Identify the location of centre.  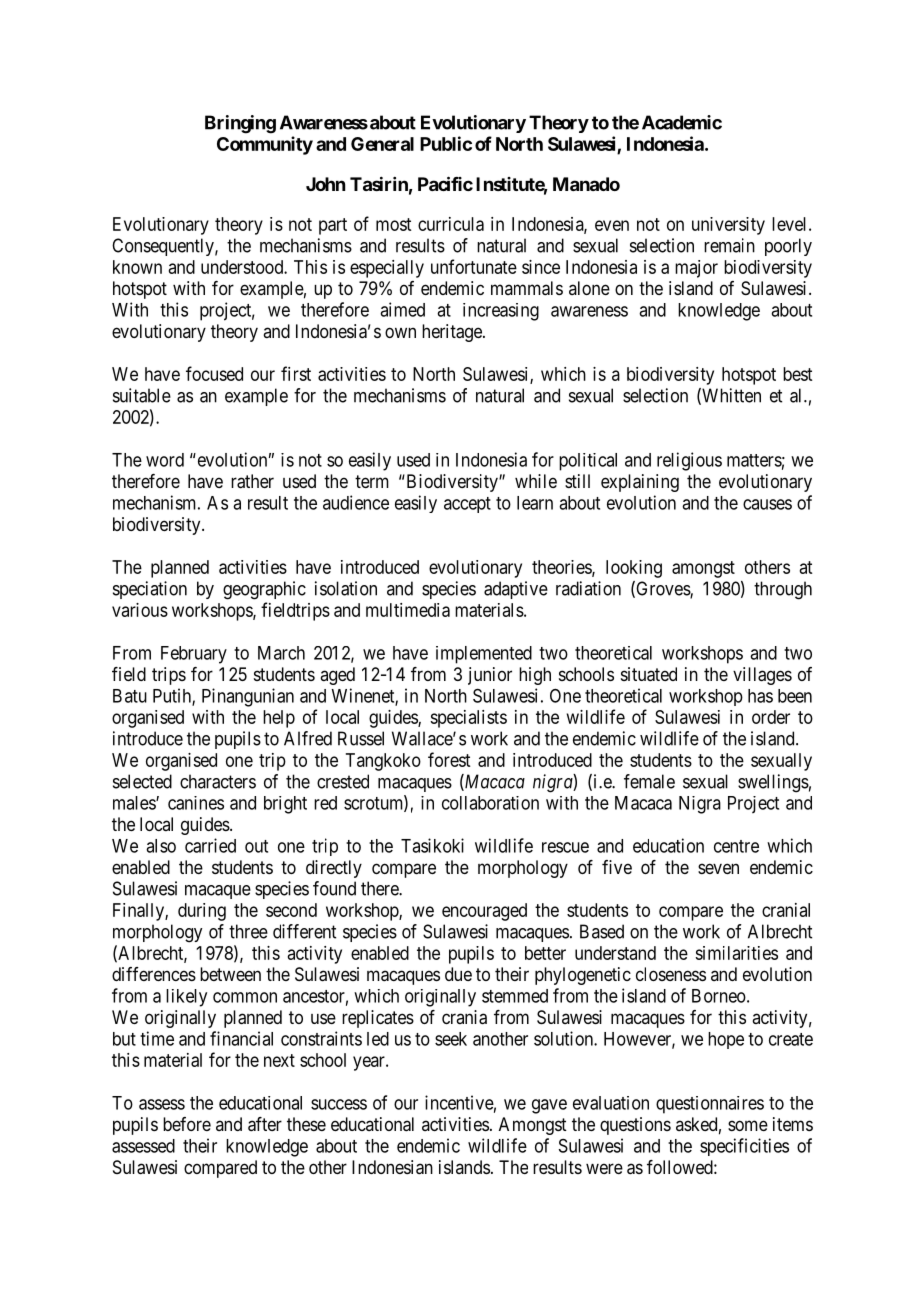
(736, 846).
